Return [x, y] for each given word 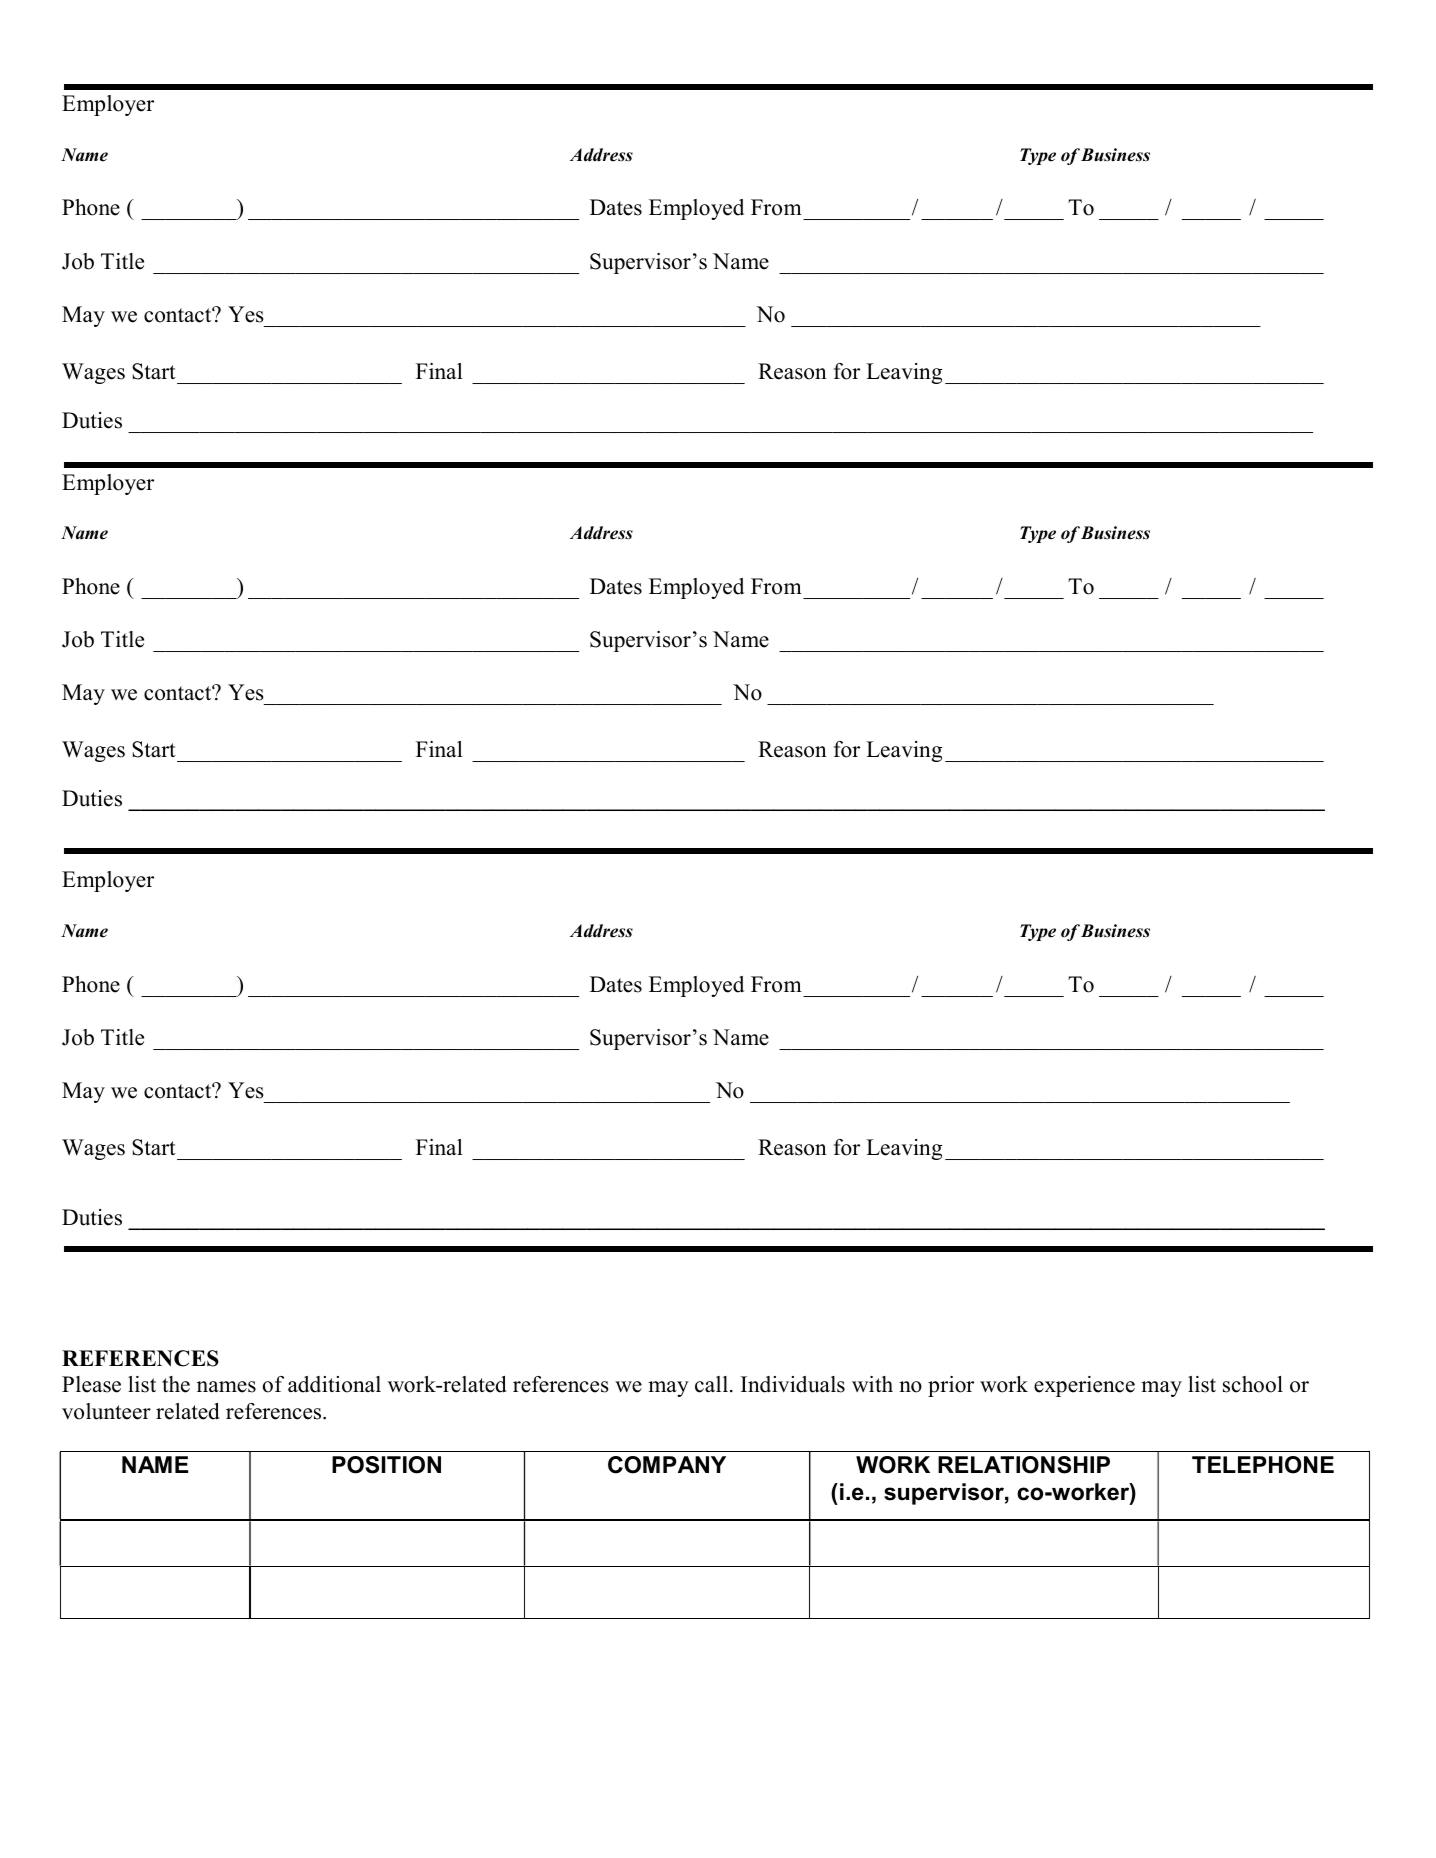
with [872, 1384]
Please [91, 1384]
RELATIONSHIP [1024, 1465]
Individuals [793, 1384]
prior [951, 1386]
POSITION [386, 1465]
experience [1084, 1386]
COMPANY [667, 1465]
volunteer [106, 1411]
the [176, 1384]
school [1253, 1384]
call [713, 1384]
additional [334, 1384]
